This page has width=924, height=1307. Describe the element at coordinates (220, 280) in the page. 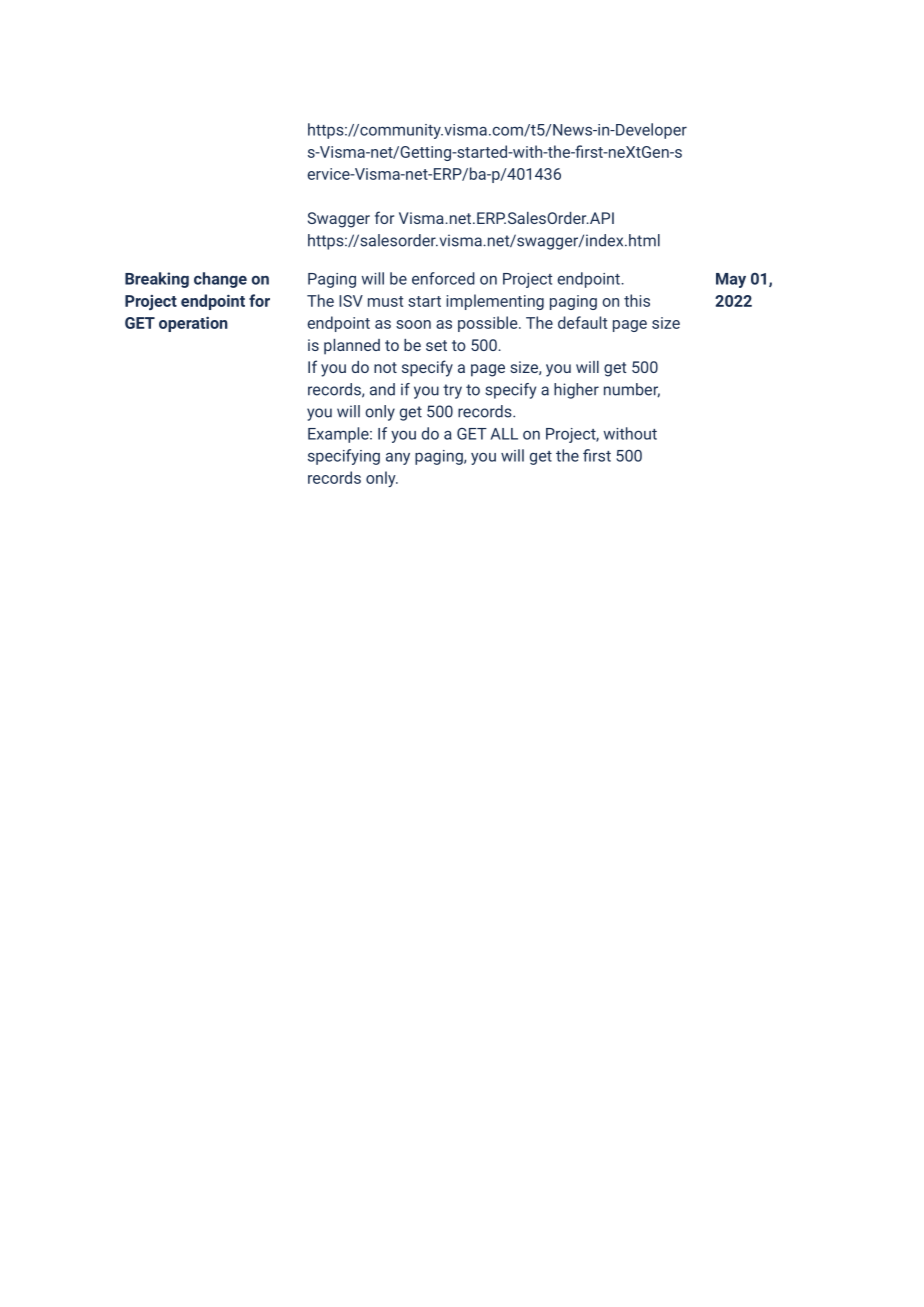

I see `change` at that location.
